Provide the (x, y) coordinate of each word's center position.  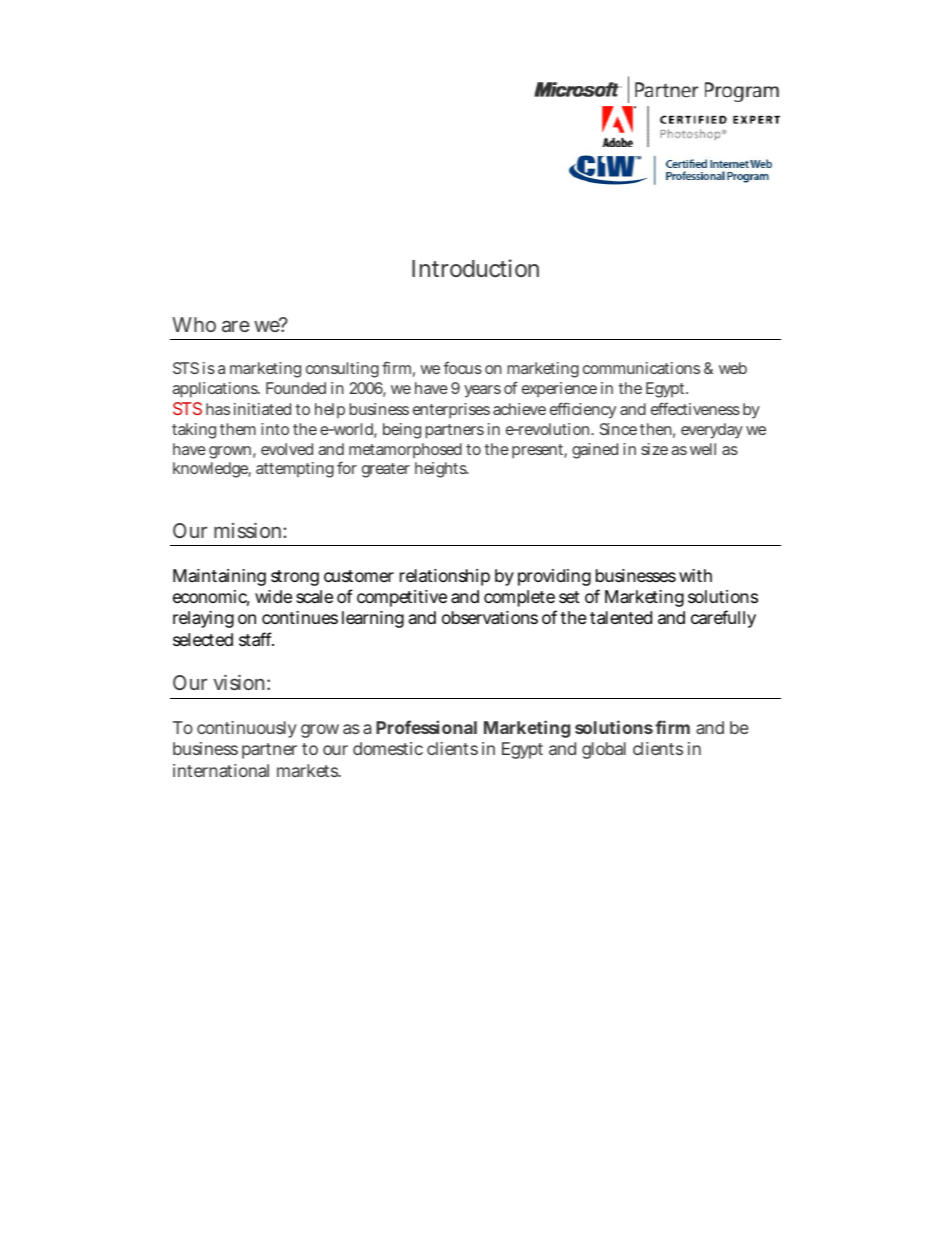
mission (247, 530)
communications (641, 368)
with (695, 575)
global (604, 750)
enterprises (451, 411)
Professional (426, 727)
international (221, 770)
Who (194, 324)
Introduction (475, 268)
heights (441, 470)
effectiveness (695, 408)
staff (256, 639)
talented (621, 618)
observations (490, 617)
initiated (262, 409)
